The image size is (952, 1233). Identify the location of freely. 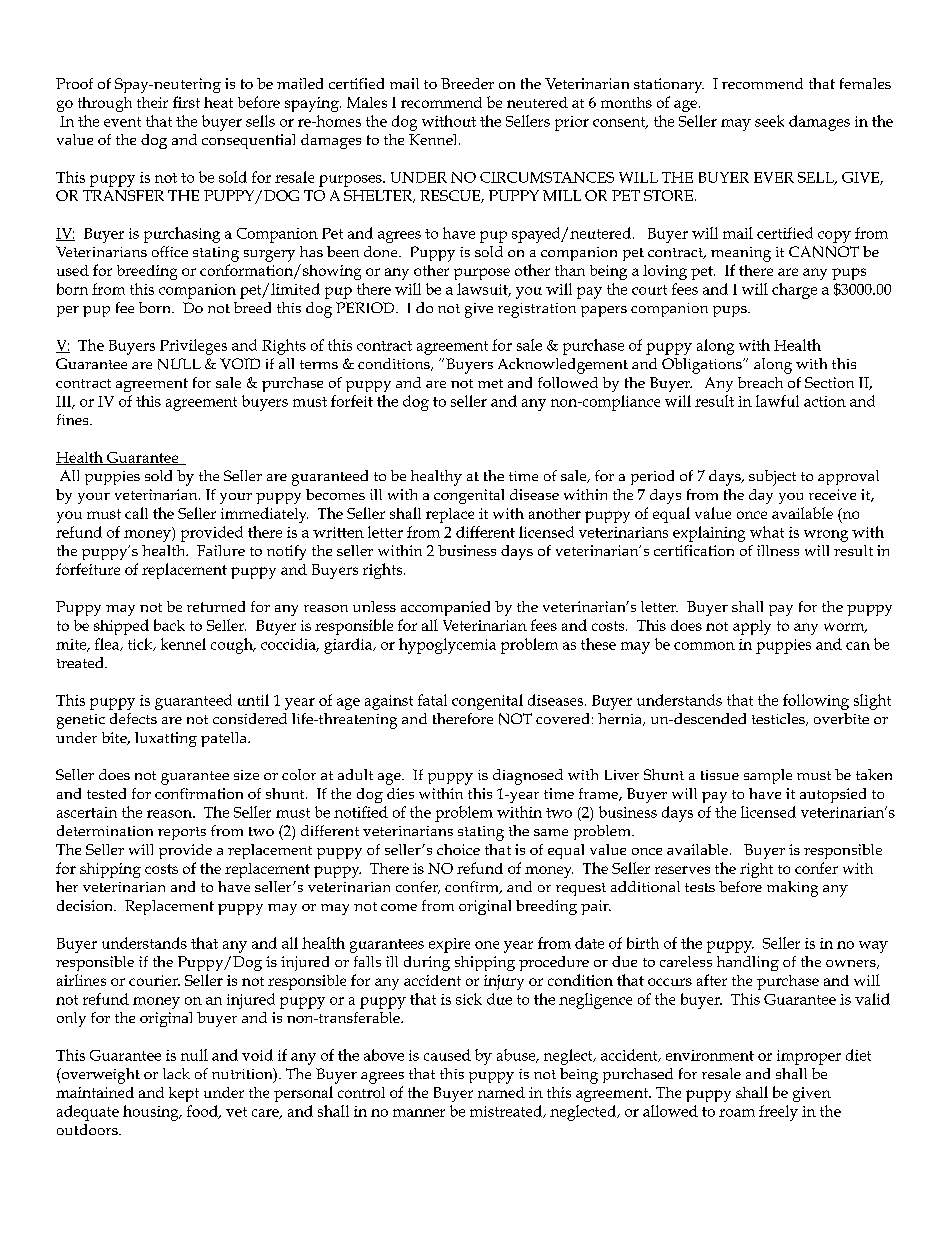
(778, 1113).
